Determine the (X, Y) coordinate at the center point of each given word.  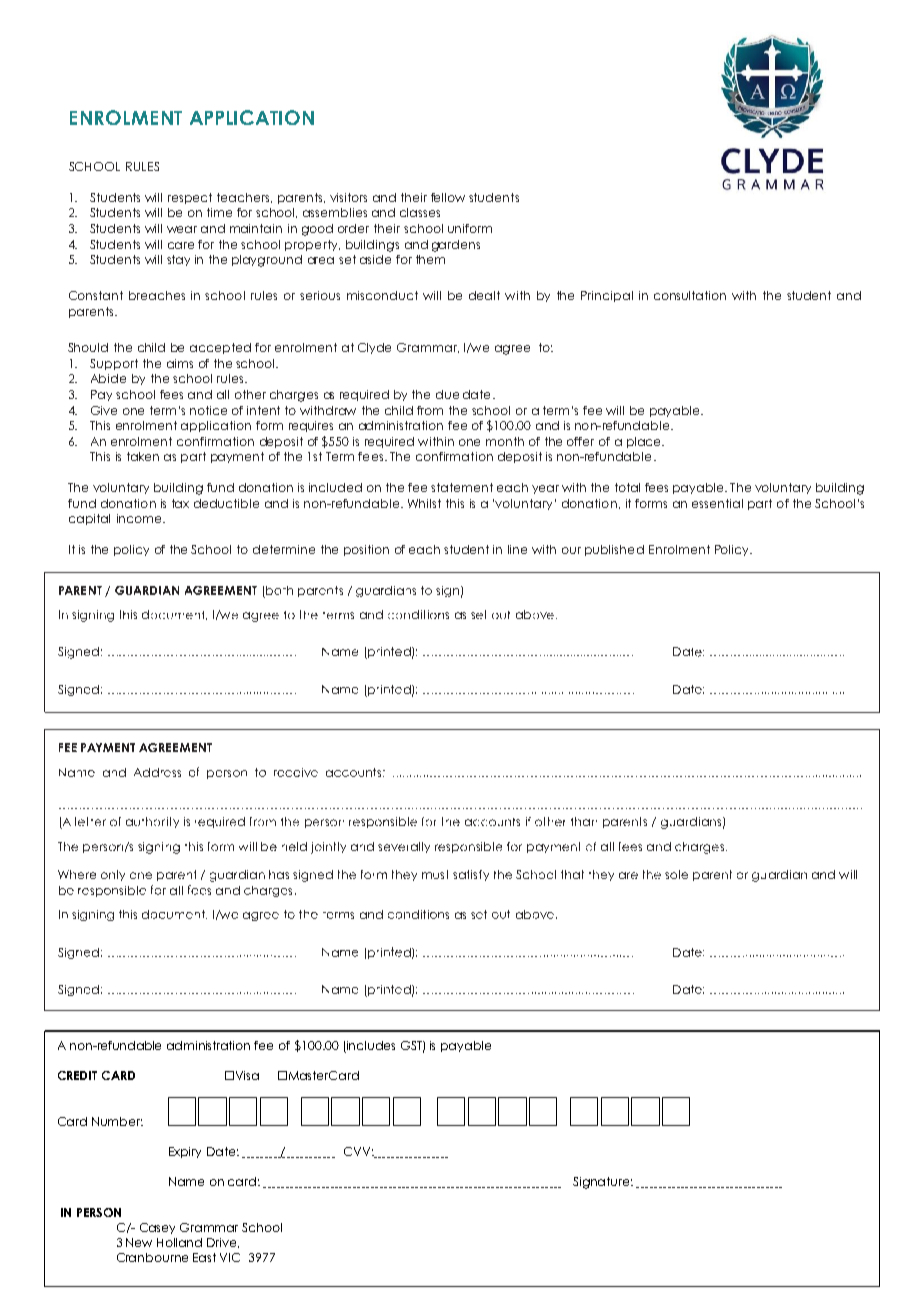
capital (89, 519)
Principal (607, 296)
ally (420, 847)
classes (420, 212)
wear (182, 229)
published (614, 550)
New (139, 1242)
